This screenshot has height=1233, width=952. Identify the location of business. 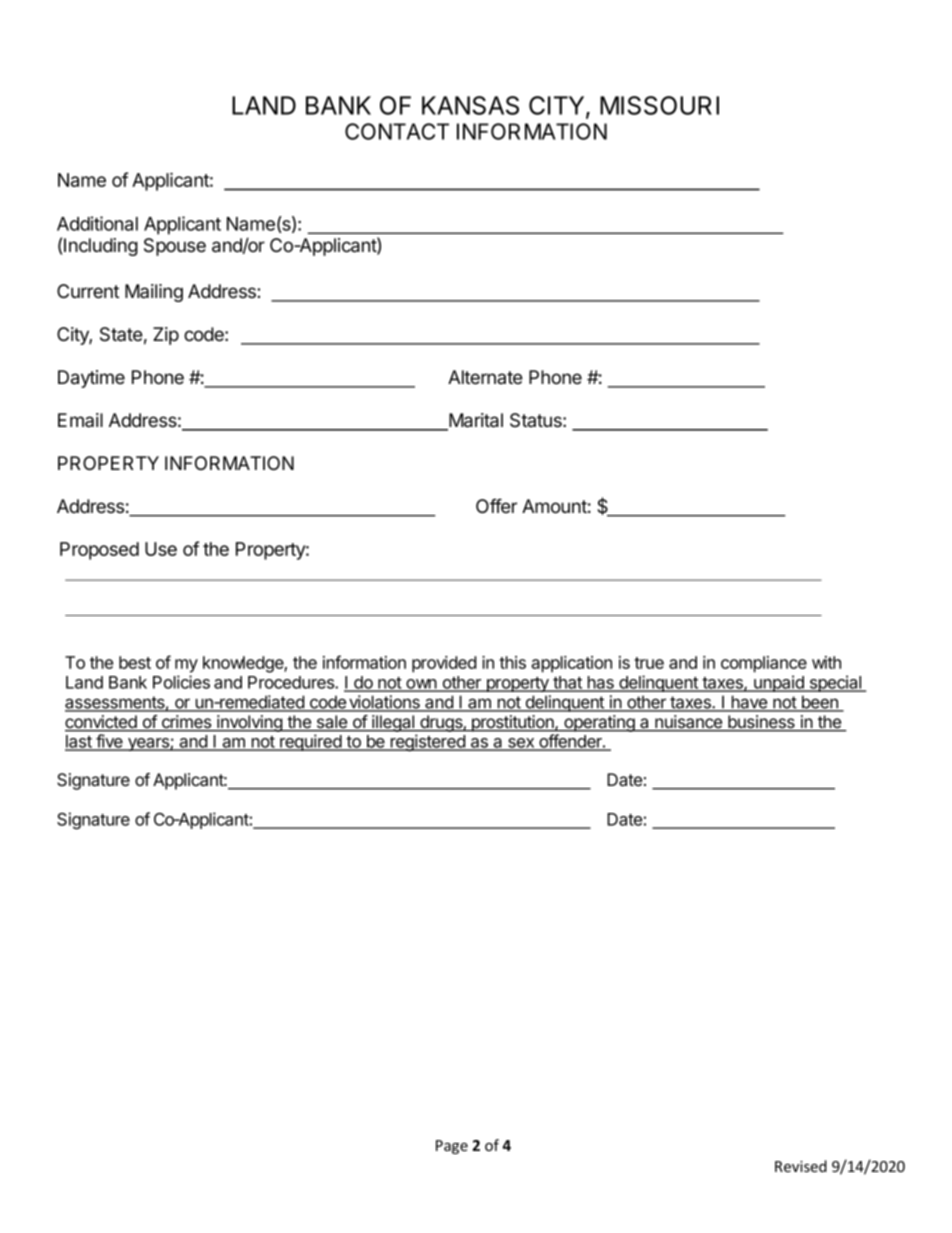
(761, 723).
